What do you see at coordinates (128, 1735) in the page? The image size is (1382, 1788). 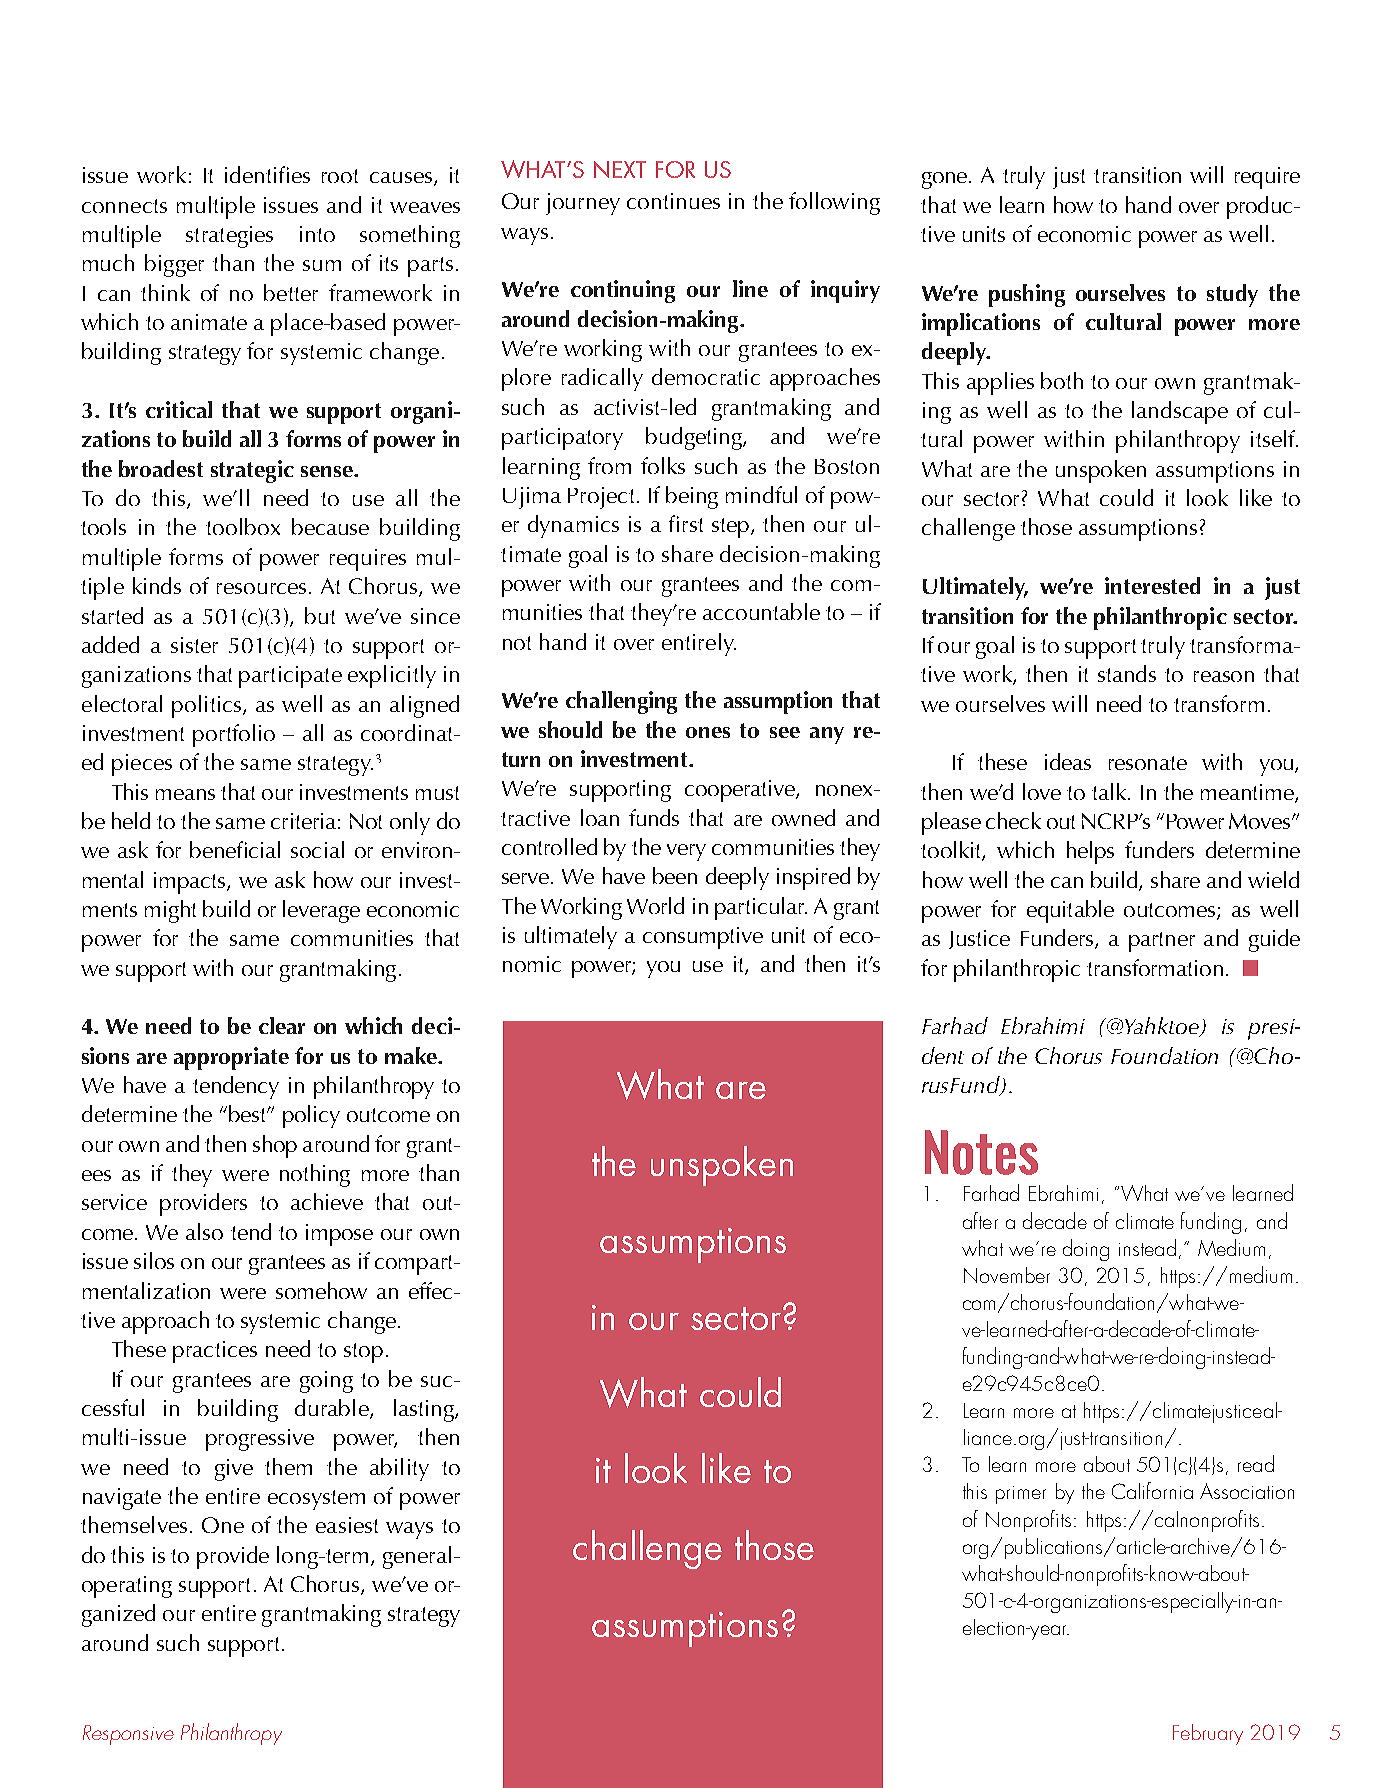 I see `Responsive` at bounding box center [128, 1735].
